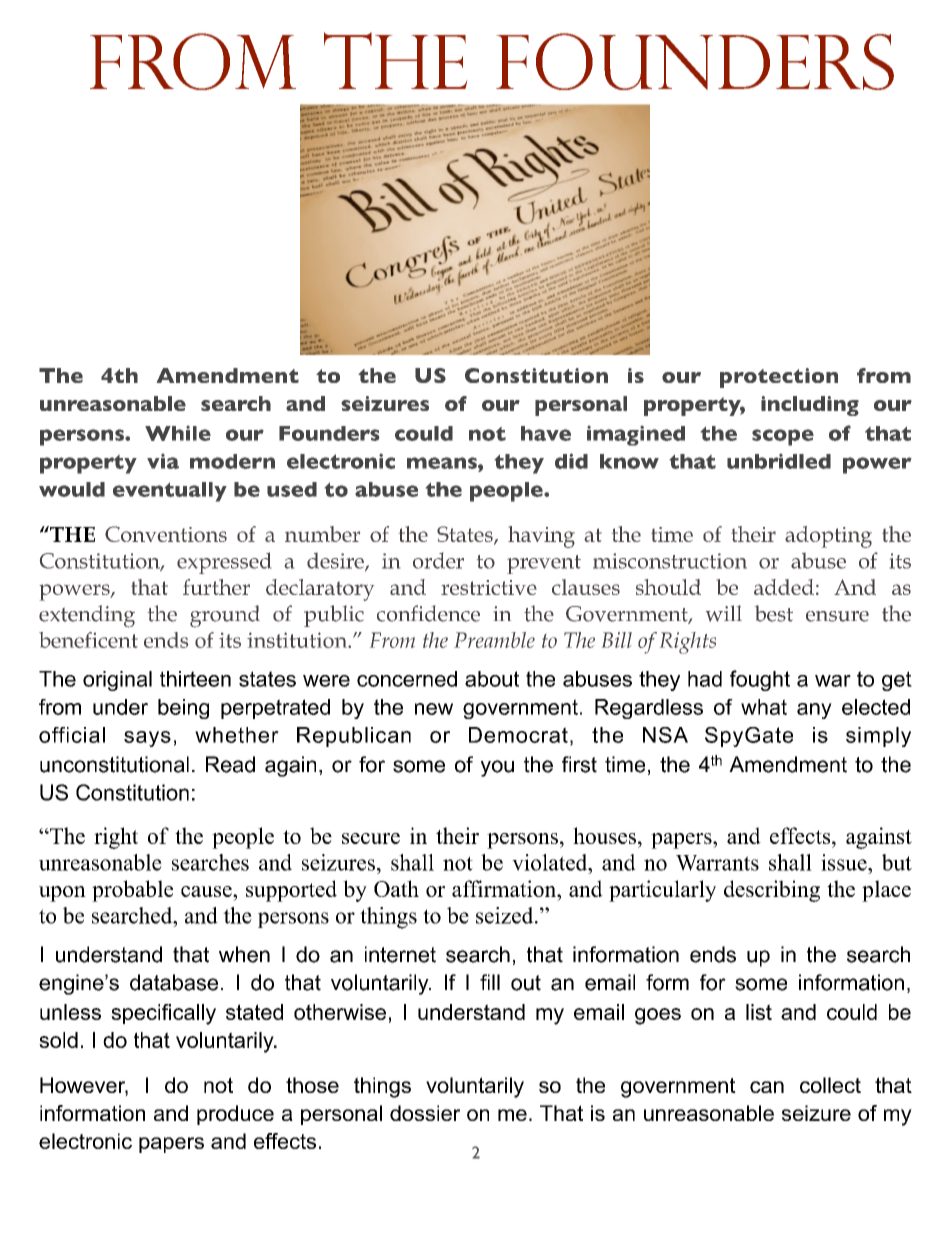  What do you see at coordinates (828, 537) in the screenshot?
I see `adopting` at bounding box center [828, 537].
